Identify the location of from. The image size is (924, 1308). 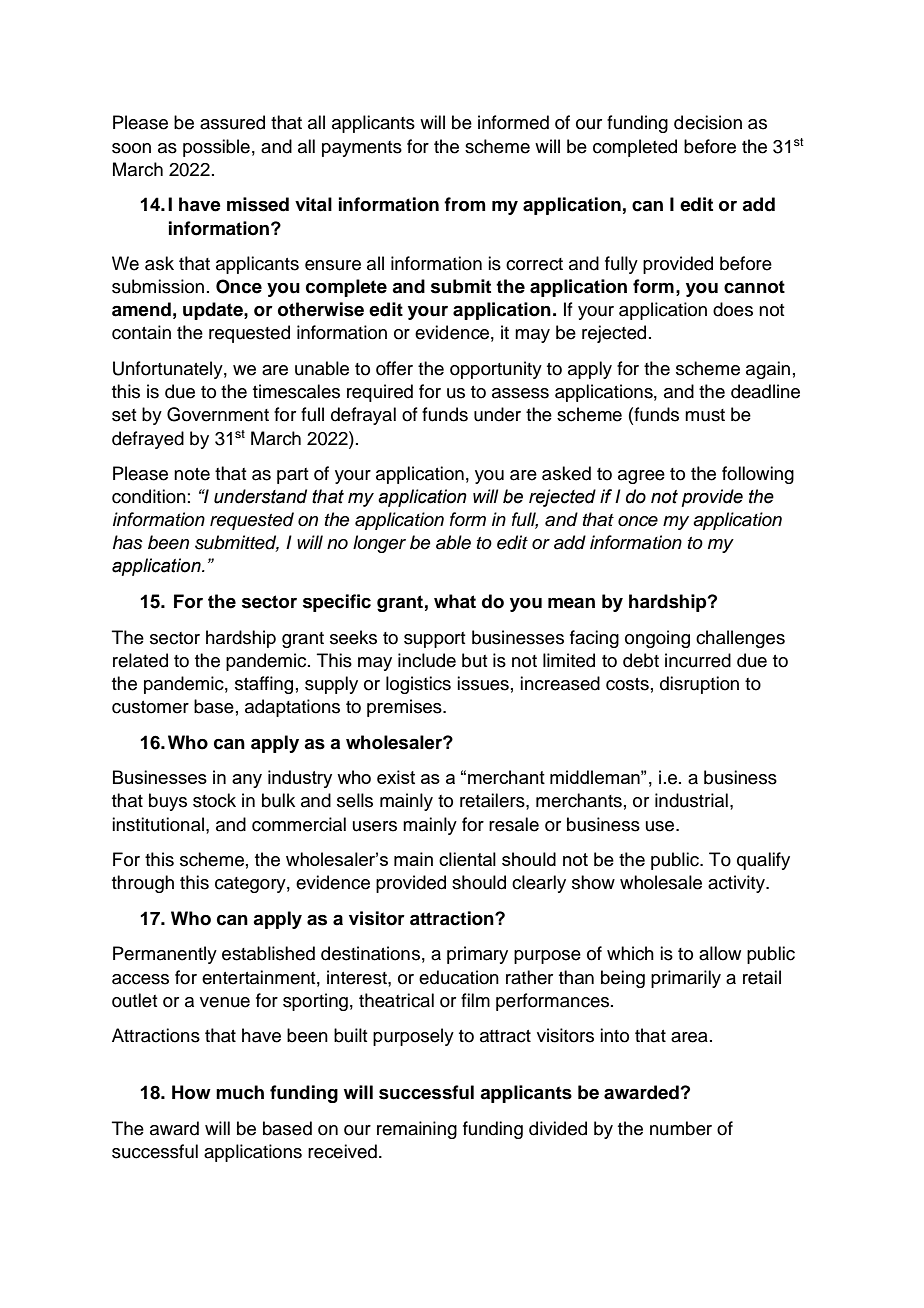
(464, 204).
